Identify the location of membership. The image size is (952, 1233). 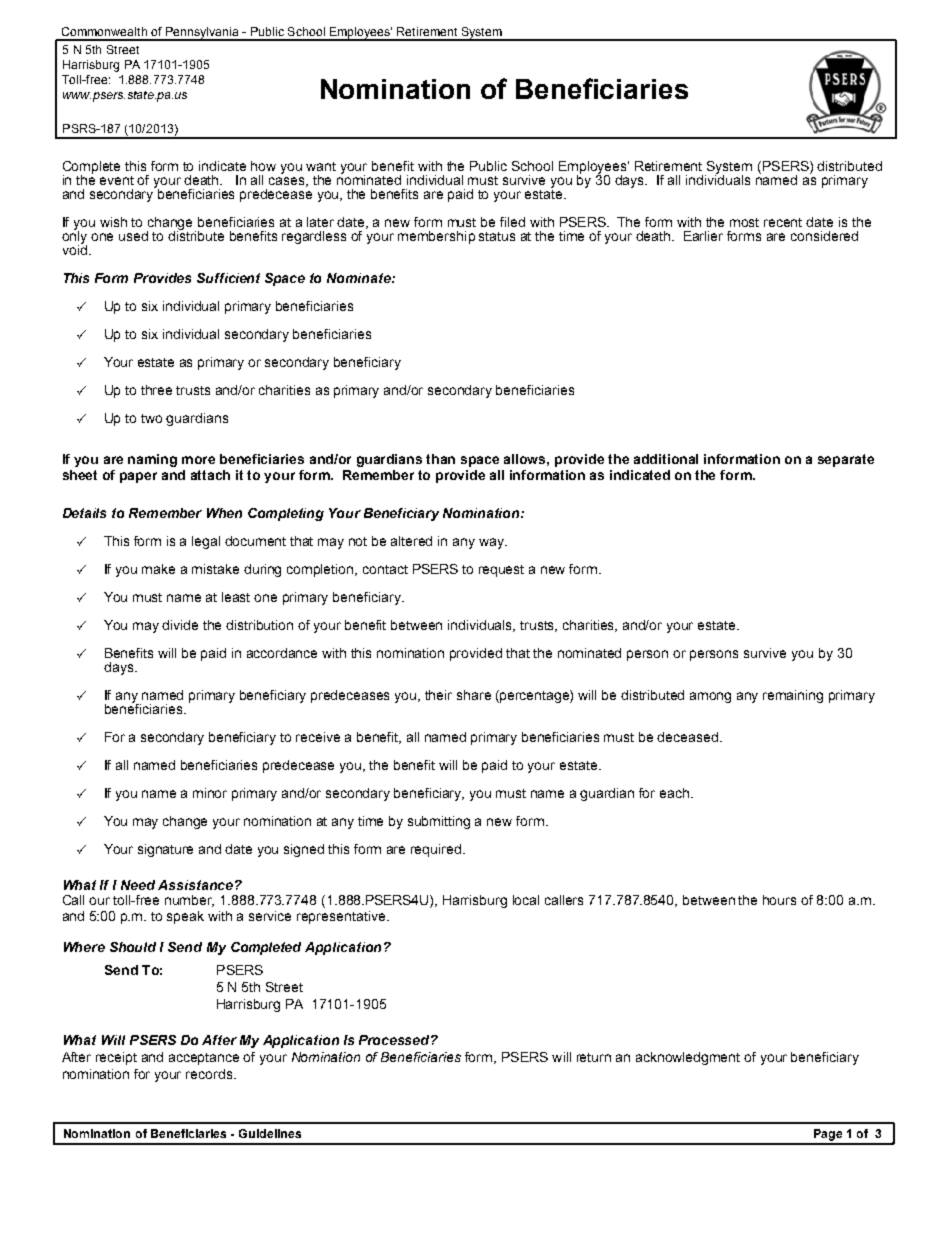
(436, 237).
